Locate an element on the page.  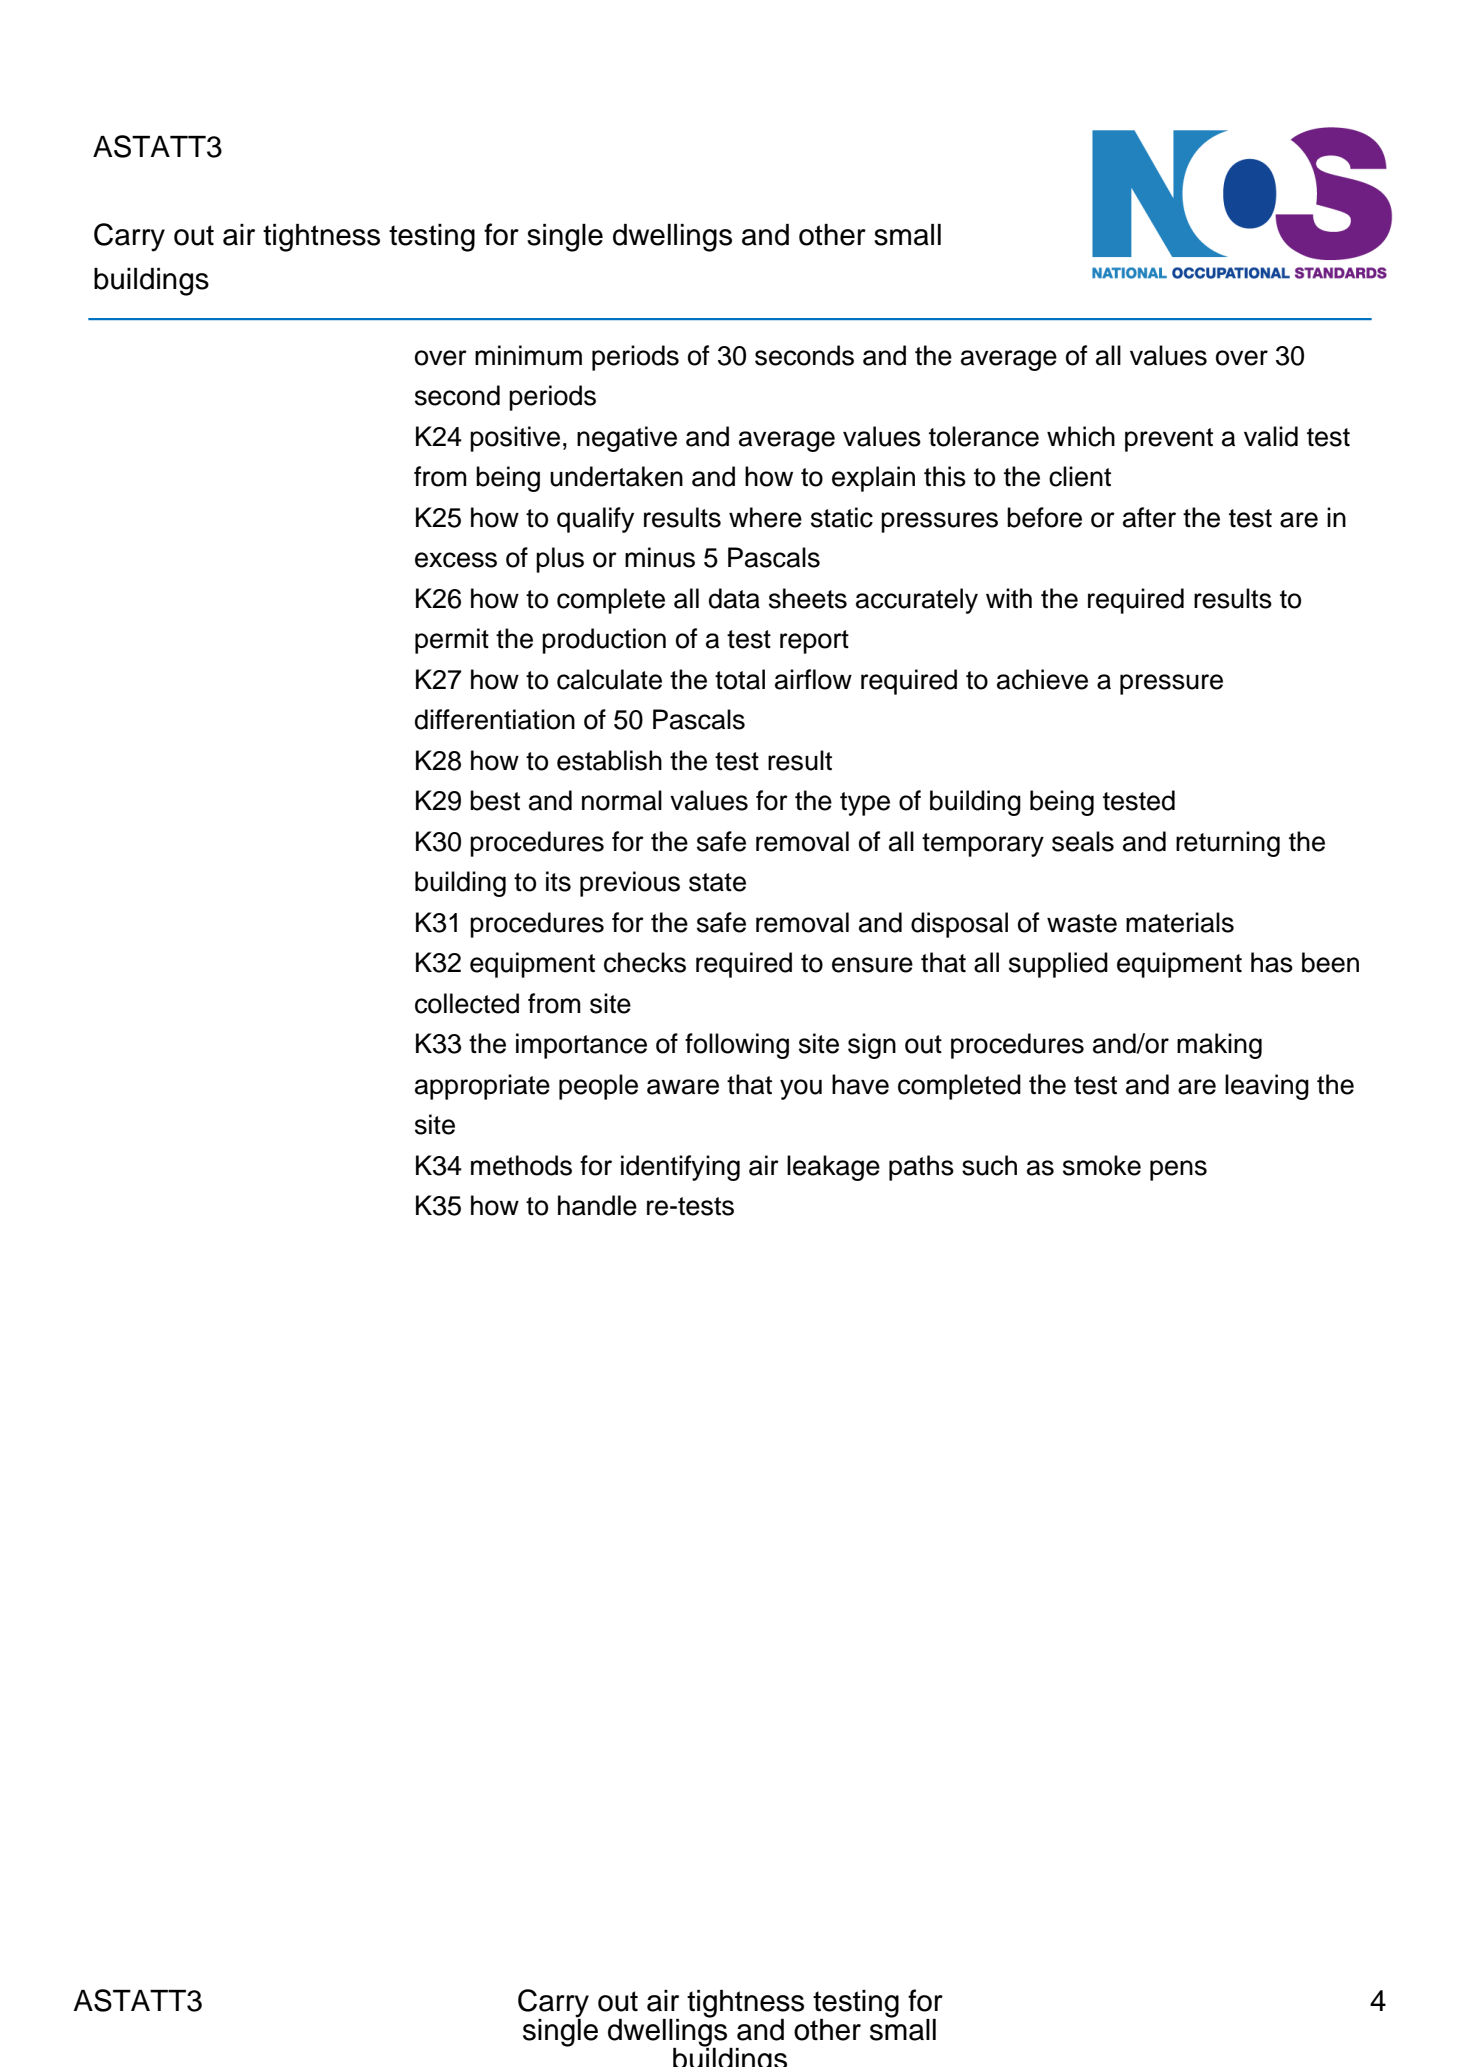
after is located at coordinates (1149, 517).
